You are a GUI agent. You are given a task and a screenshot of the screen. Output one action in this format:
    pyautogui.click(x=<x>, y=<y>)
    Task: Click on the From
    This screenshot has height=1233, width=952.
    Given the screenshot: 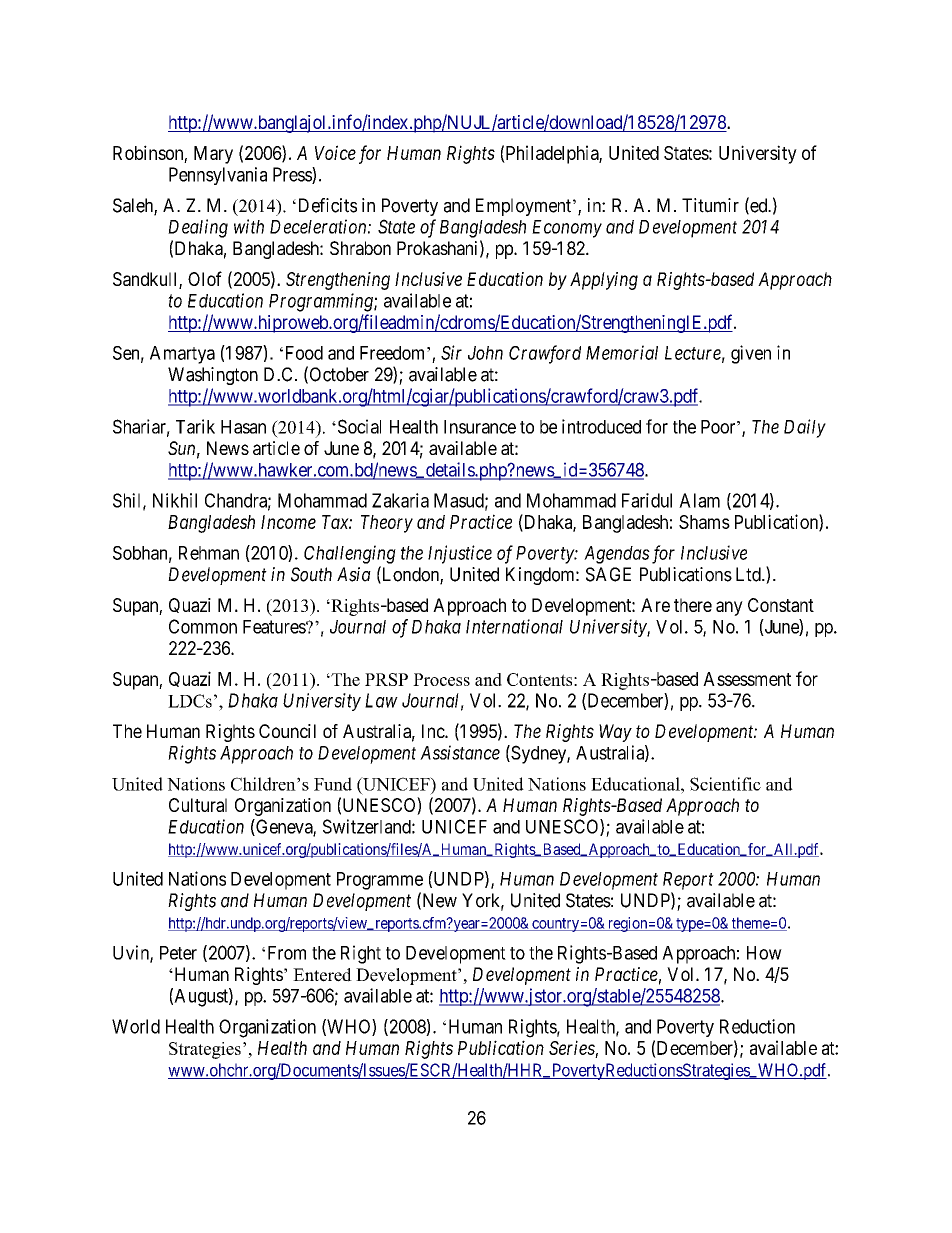 What is the action you would take?
    pyautogui.click(x=287, y=953)
